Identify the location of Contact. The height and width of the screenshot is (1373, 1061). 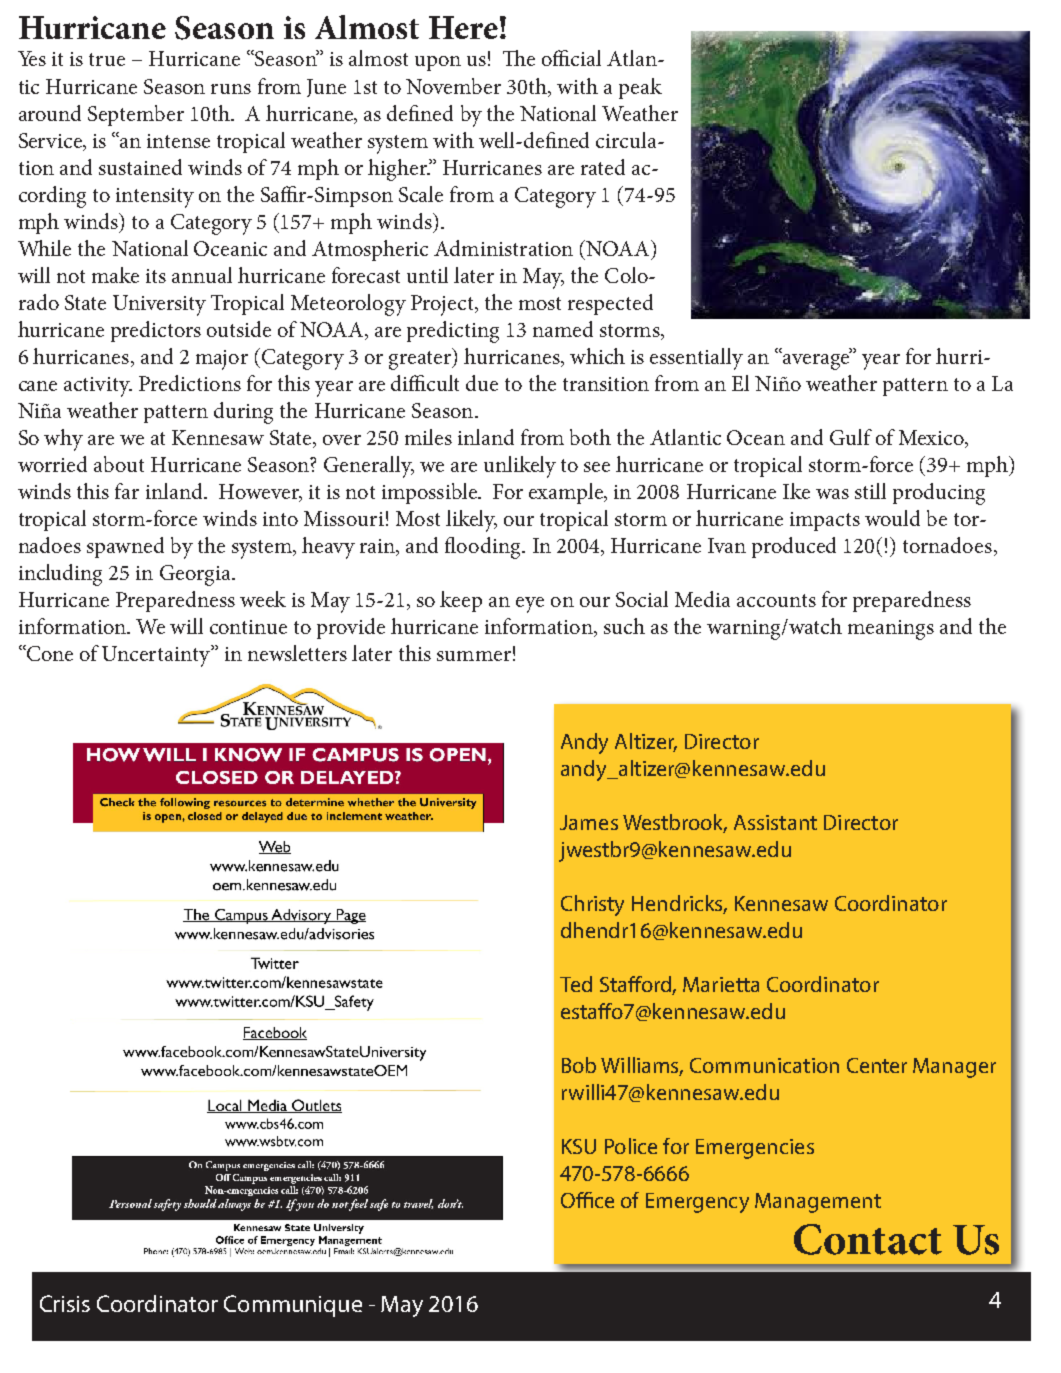
(868, 1239).
